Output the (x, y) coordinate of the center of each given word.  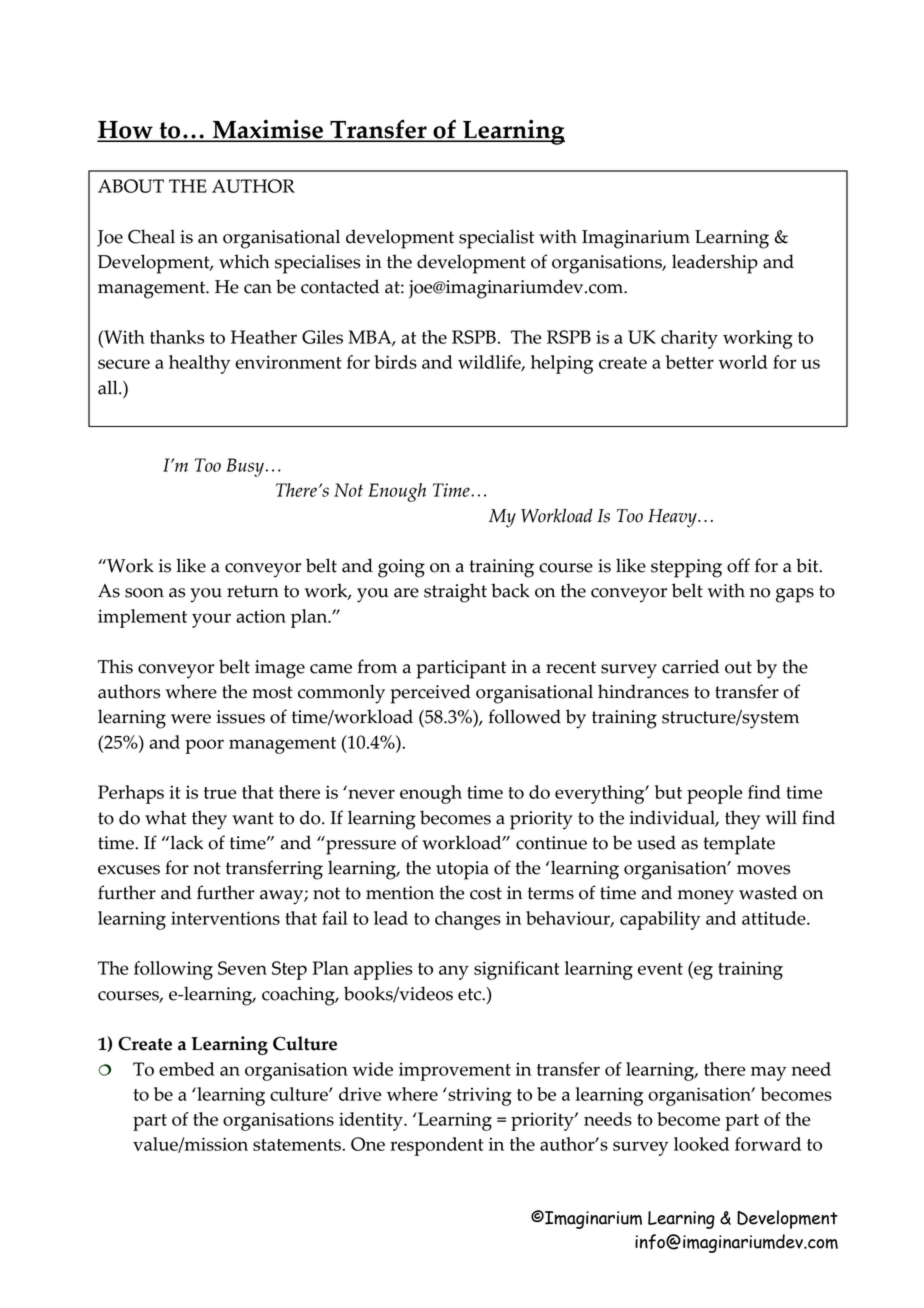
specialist (496, 239)
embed (187, 1069)
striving (479, 1096)
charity (689, 339)
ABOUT (131, 186)
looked (701, 1144)
